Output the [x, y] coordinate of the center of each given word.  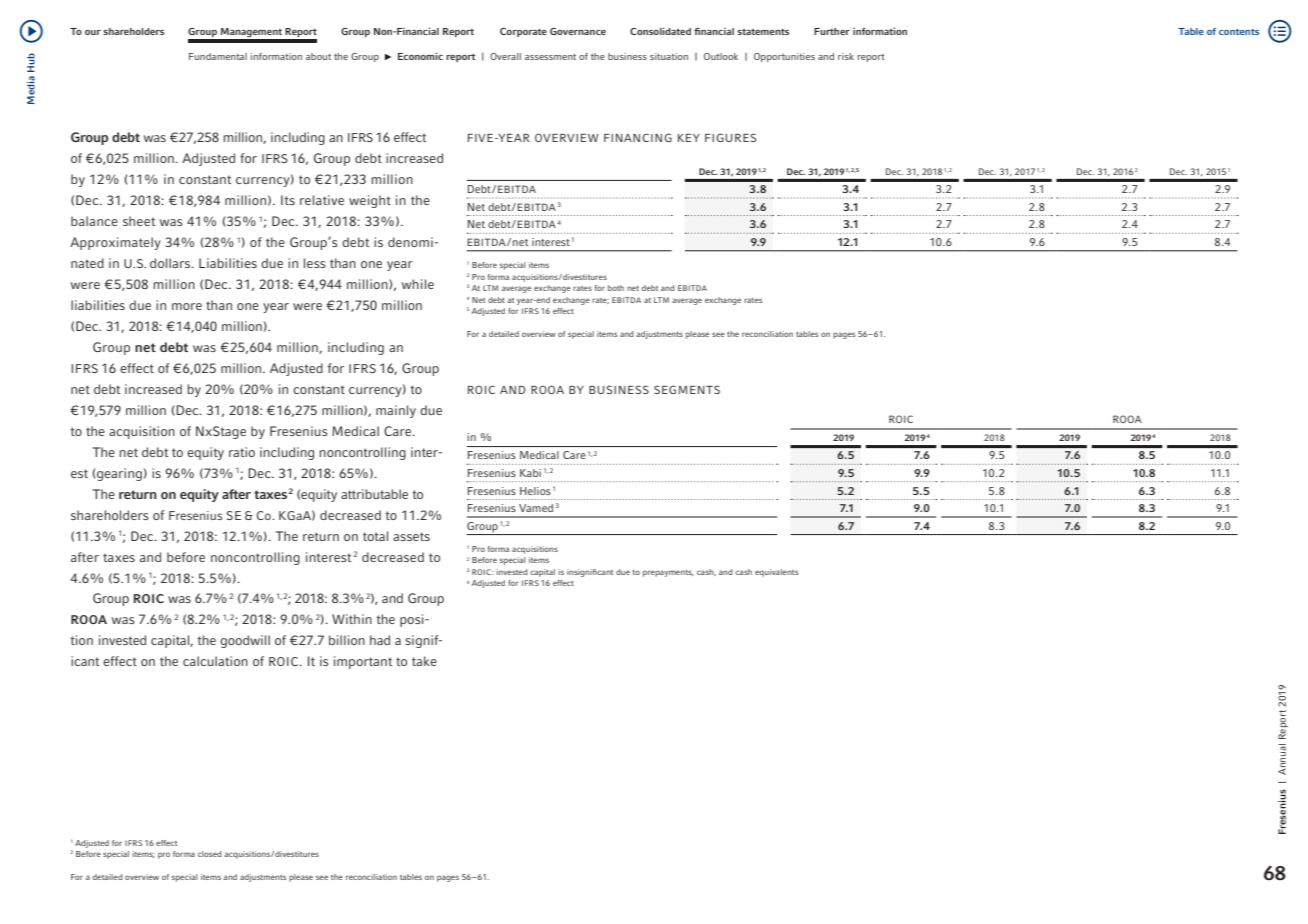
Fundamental [218, 56]
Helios [535, 491]
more [187, 306]
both [616, 288]
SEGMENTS [687, 389]
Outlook [721, 56]
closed [210, 854]
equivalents [776, 573]
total [375, 536]
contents [1239, 32]
